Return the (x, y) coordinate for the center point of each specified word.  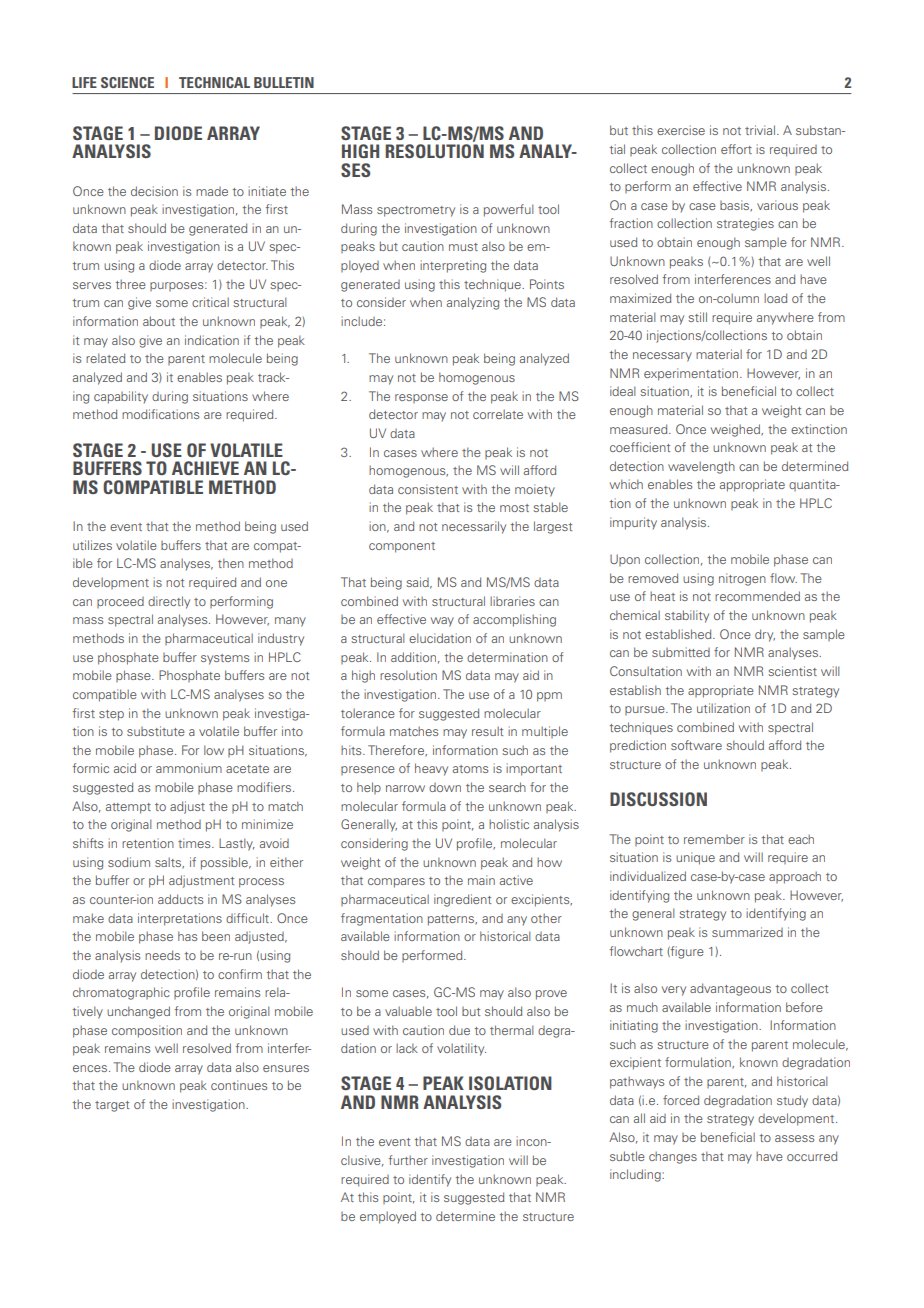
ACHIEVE (205, 468)
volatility (461, 1049)
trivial (760, 130)
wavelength (701, 467)
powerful (509, 210)
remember (714, 839)
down (445, 787)
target (112, 1106)
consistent (428, 489)
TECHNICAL (214, 82)
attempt (128, 808)
